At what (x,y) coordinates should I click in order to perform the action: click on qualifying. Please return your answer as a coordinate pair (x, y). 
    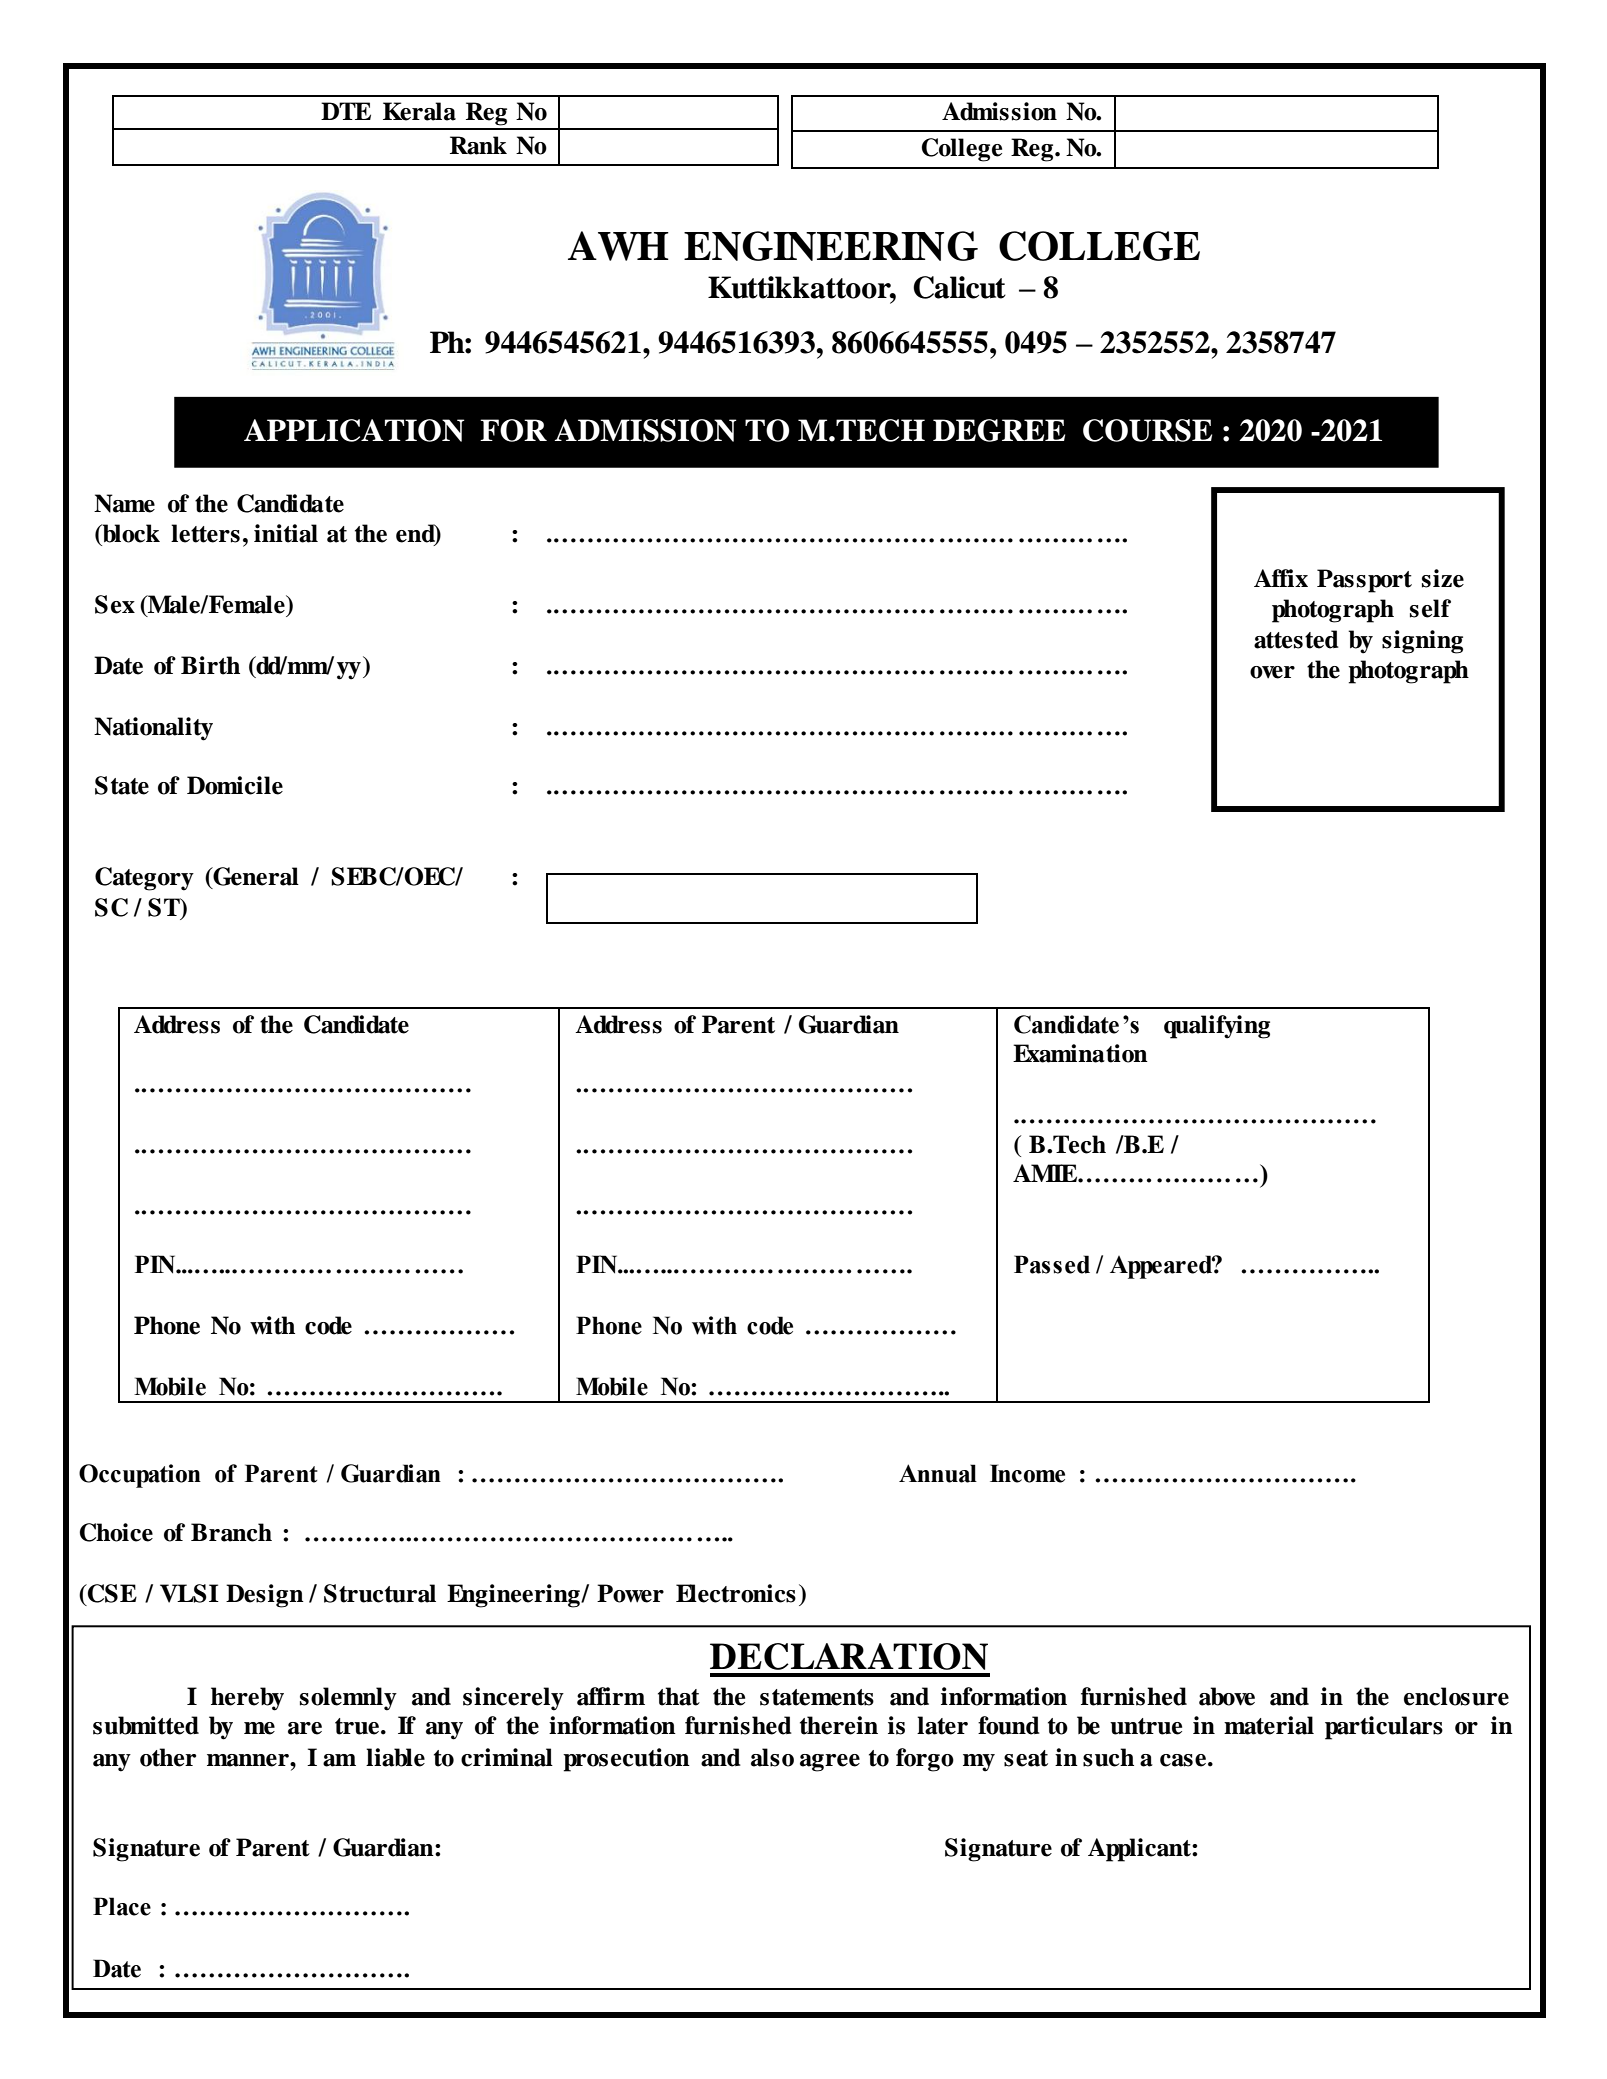
    Looking at the image, I should click on (1217, 1027).
